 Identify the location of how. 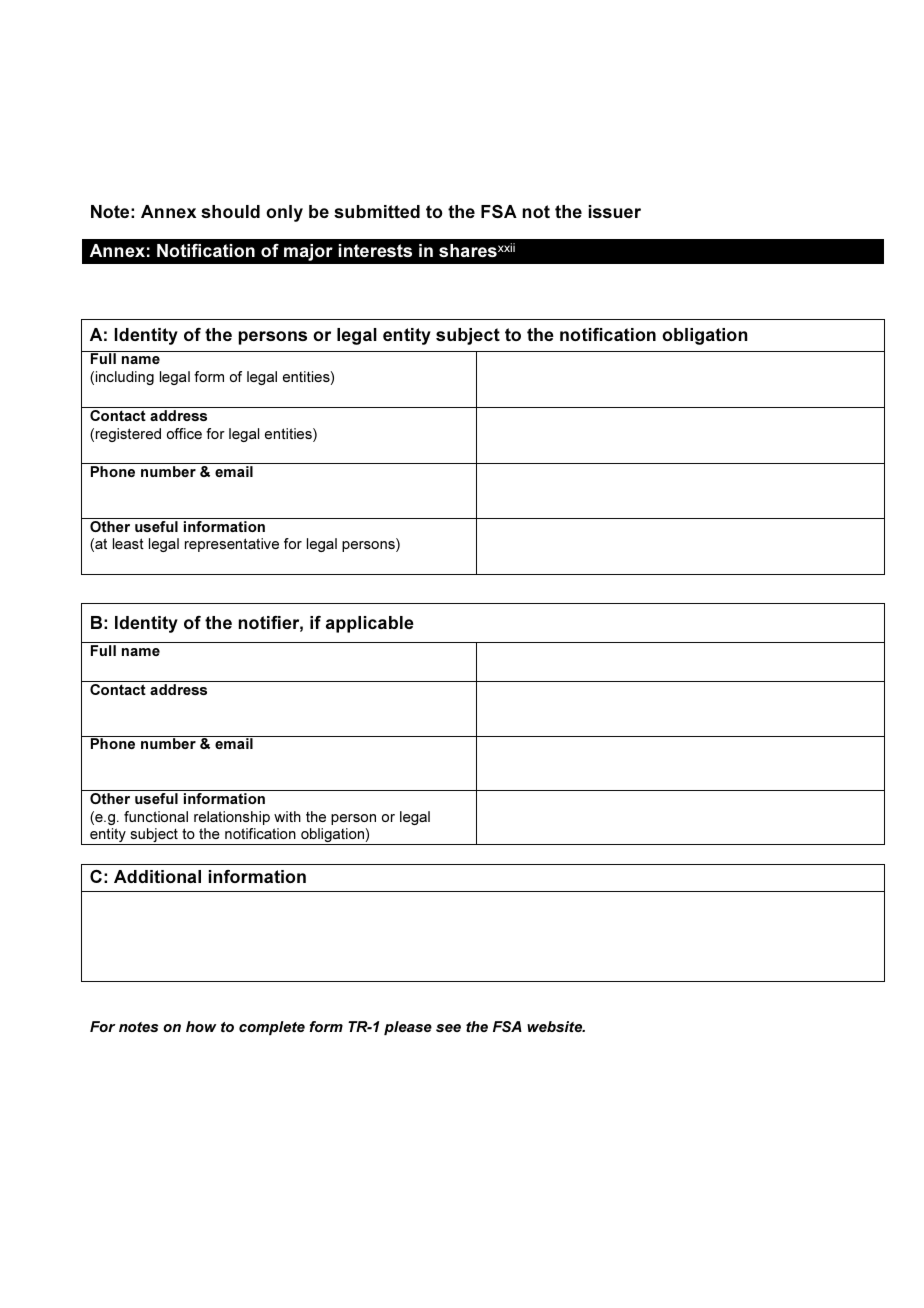
(201, 1026).
